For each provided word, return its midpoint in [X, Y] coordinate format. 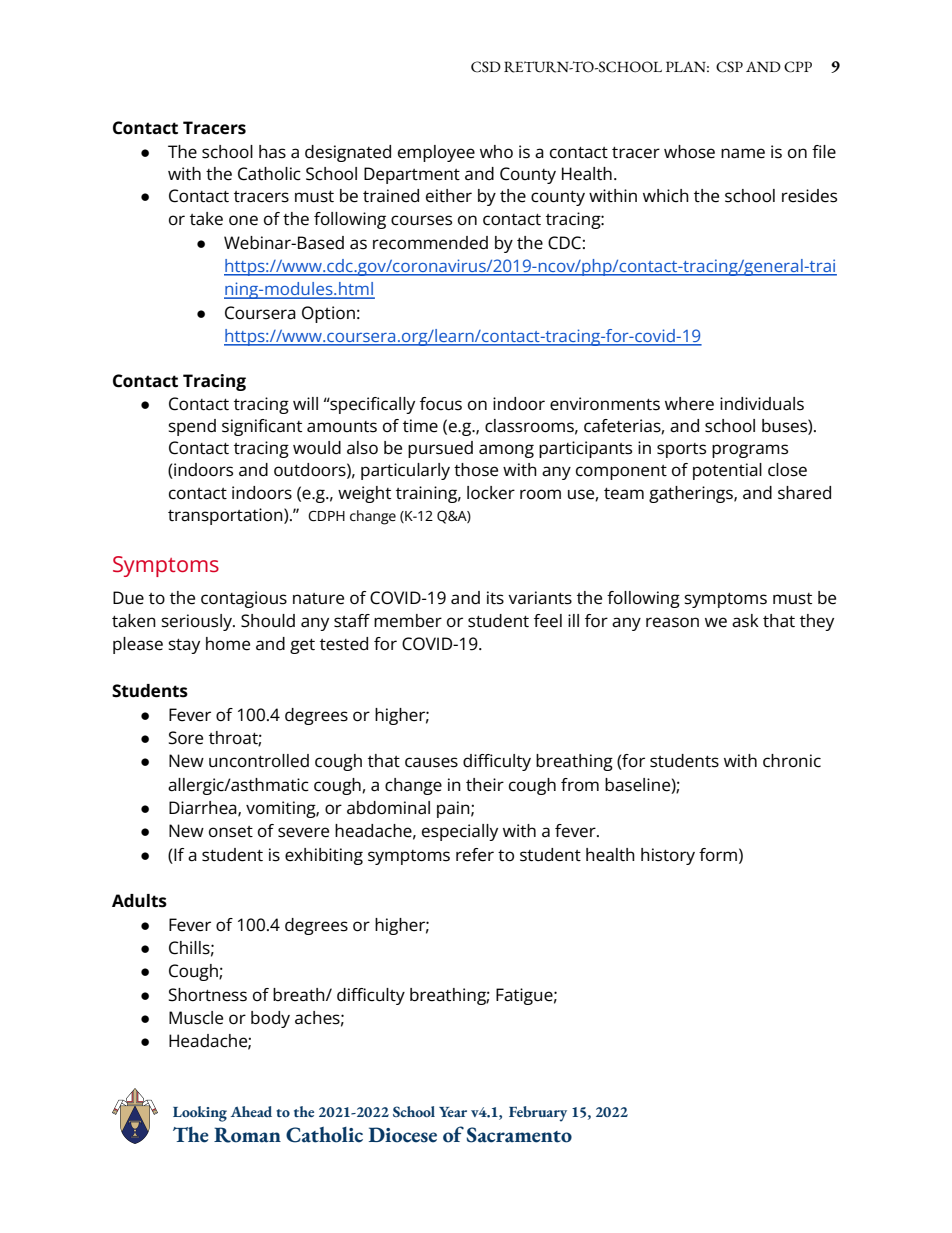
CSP [729, 67]
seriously [197, 622]
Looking [200, 1114]
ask [745, 621]
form [718, 854]
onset [231, 832]
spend [192, 427]
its [495, 598]
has [272, 152]
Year [453, 1112]
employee [436, 153]
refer [475, 855]
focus [441, 404]
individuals [762, 404]
